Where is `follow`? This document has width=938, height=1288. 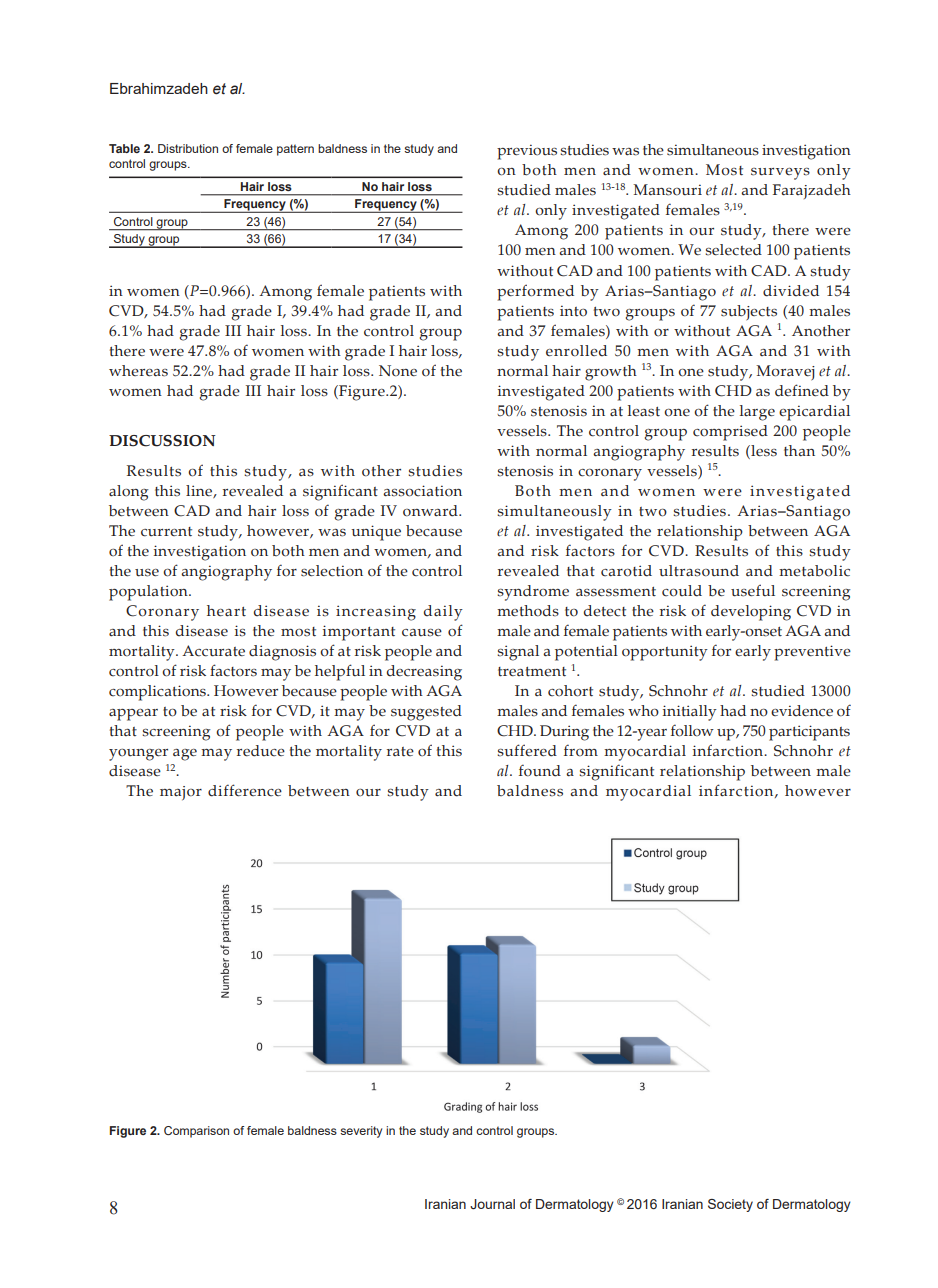
follow is located at coordinates (692, 730).
